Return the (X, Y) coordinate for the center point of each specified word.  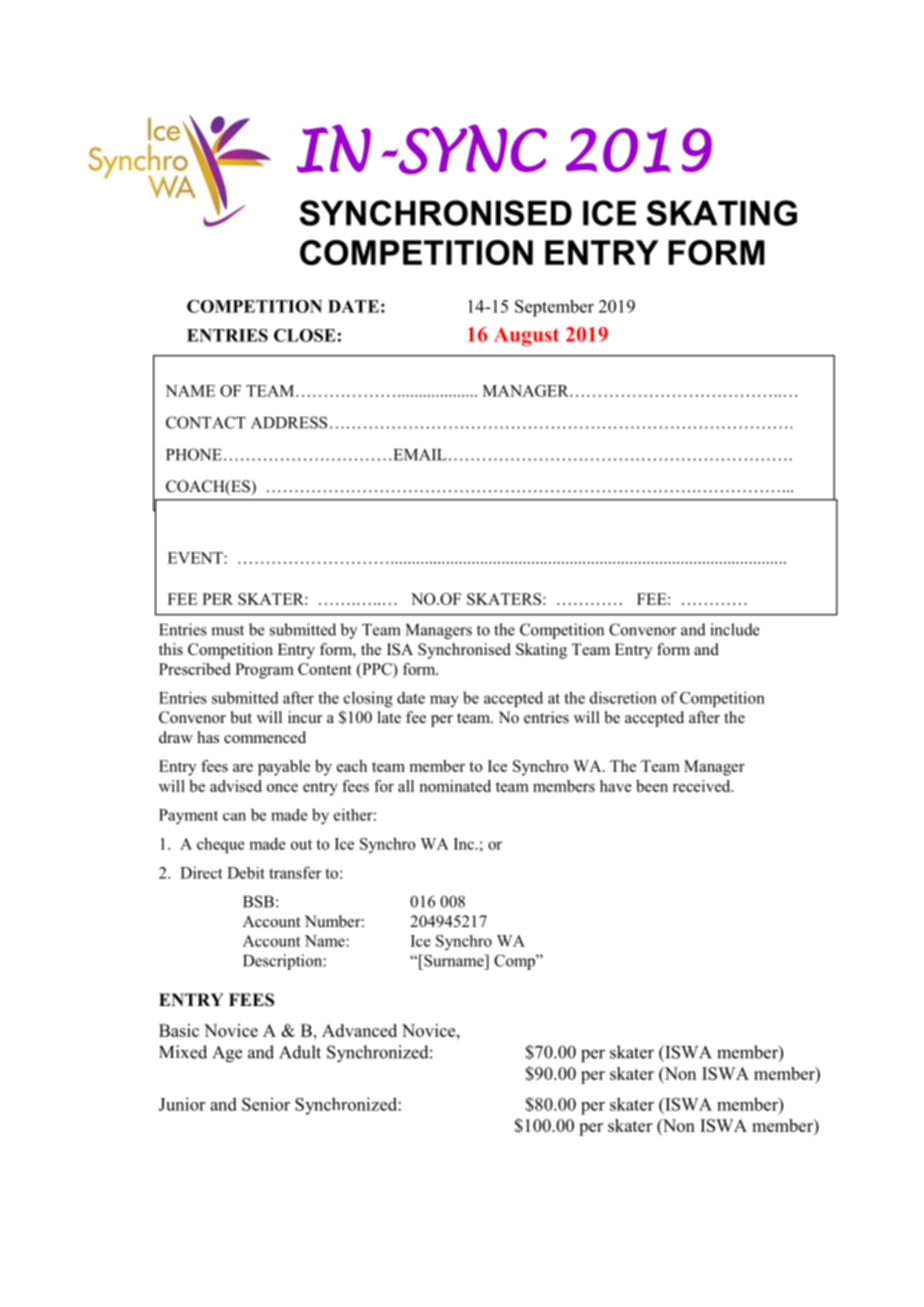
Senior (266, 1104)
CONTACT (206, 422)
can (234, 816)
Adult (300, 1052)
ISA (400, 649)
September (554, 308)
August (526, 336)
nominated (455, 786)
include (735, 629)
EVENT (196, 558)
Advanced (359, 1030)
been (652, 786)
